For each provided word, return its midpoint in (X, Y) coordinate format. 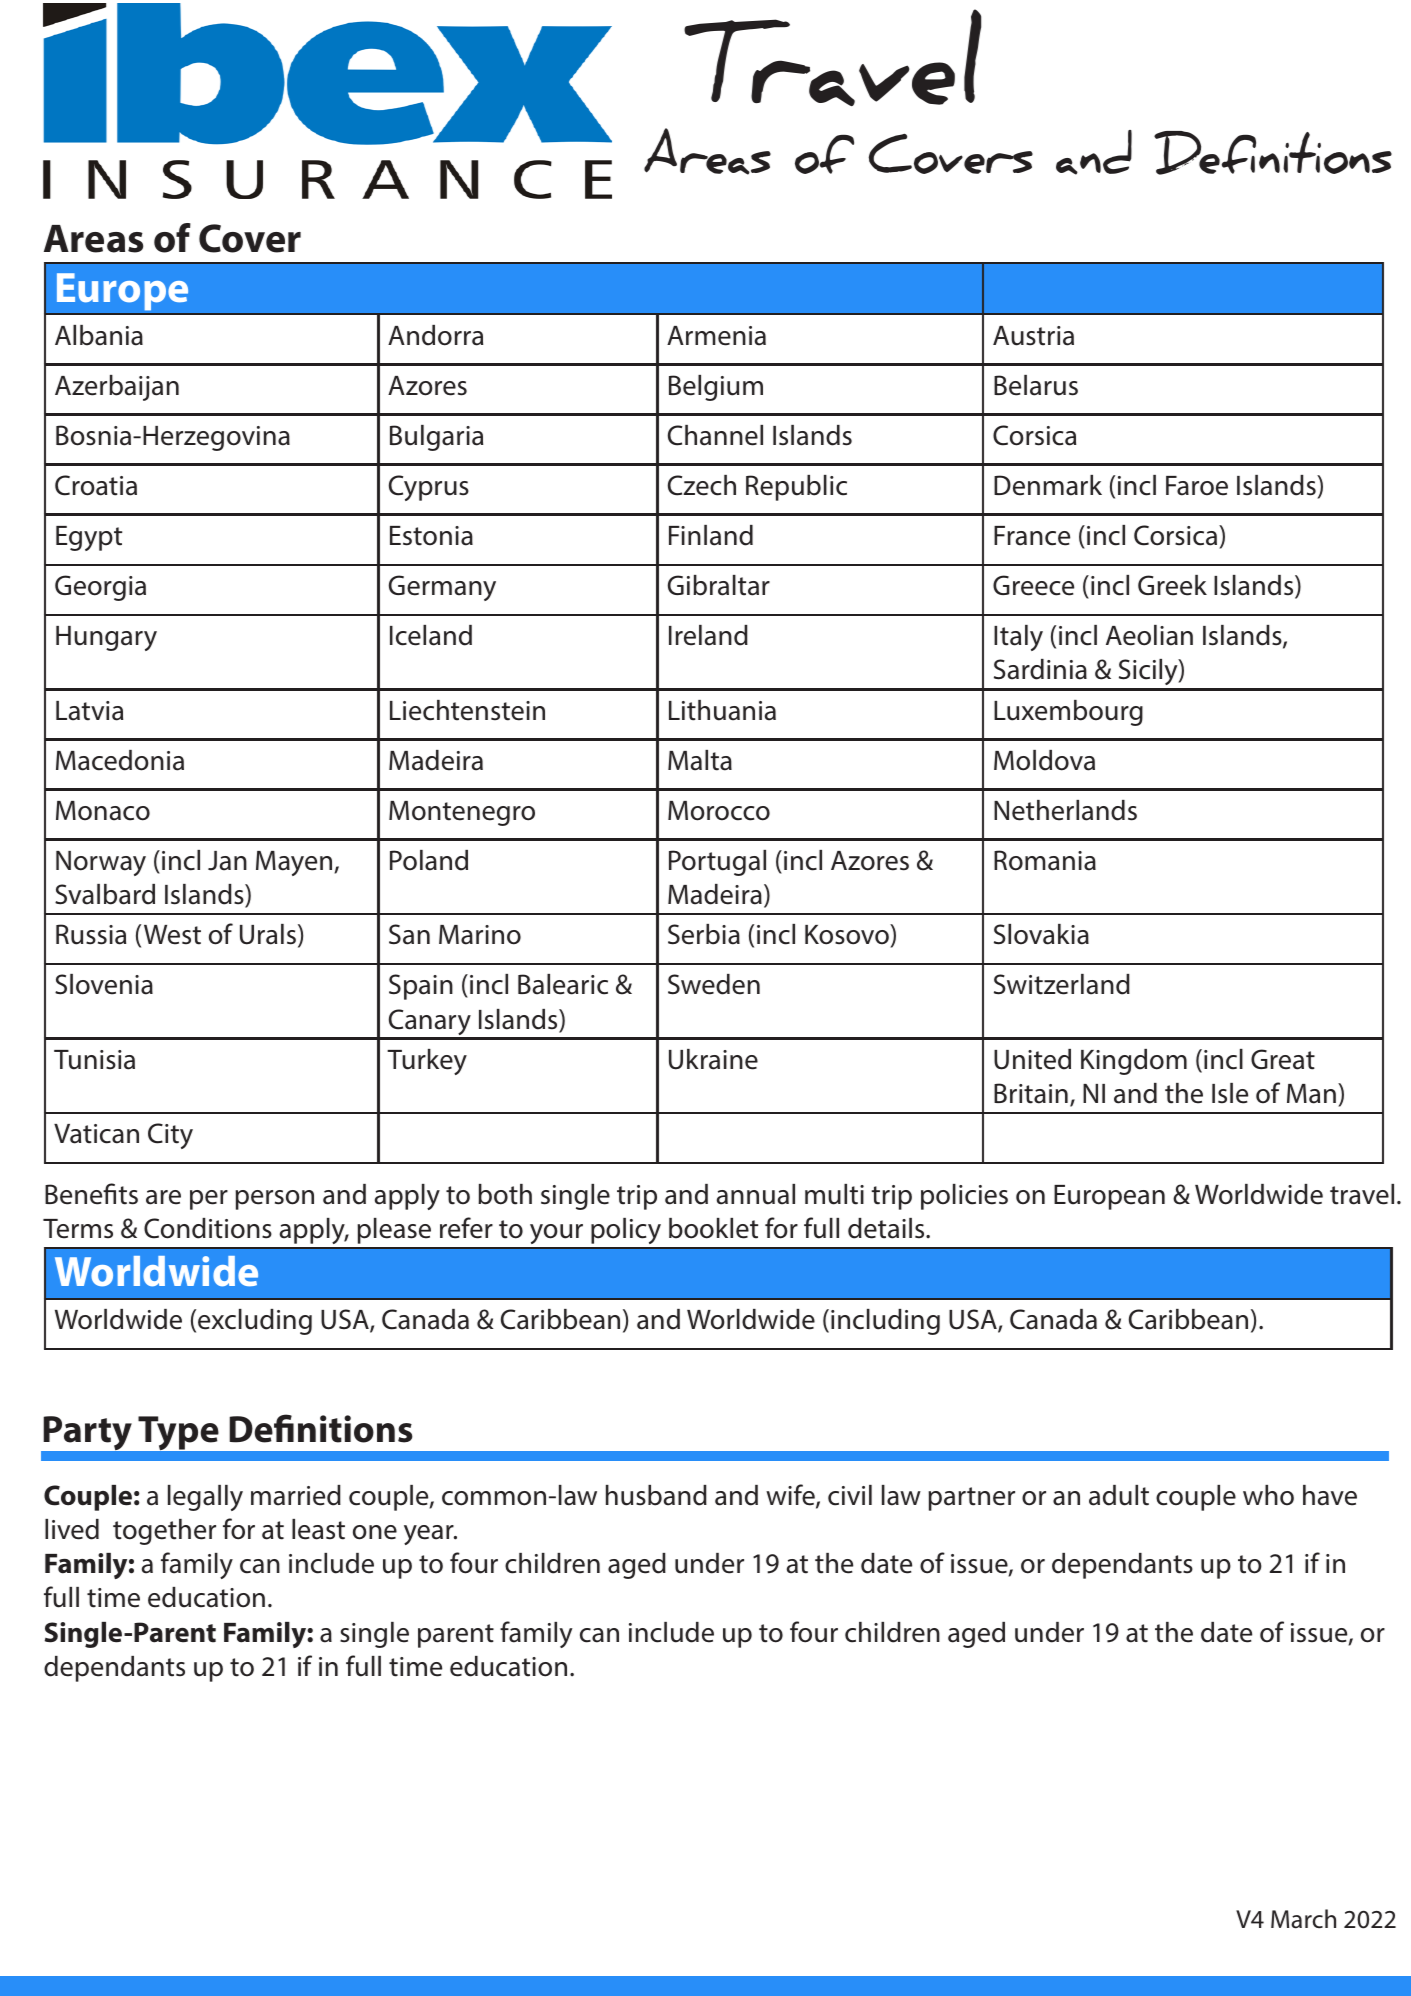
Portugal (717, 863)
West (172, 935)
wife (791, 1496)
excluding (255, 1322)
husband (656, 1495)
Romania (1045, 860)
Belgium (716, 388)
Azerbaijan (117, 388)
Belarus (1036, 385)
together (164, 1532)
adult (1119, 1495)
